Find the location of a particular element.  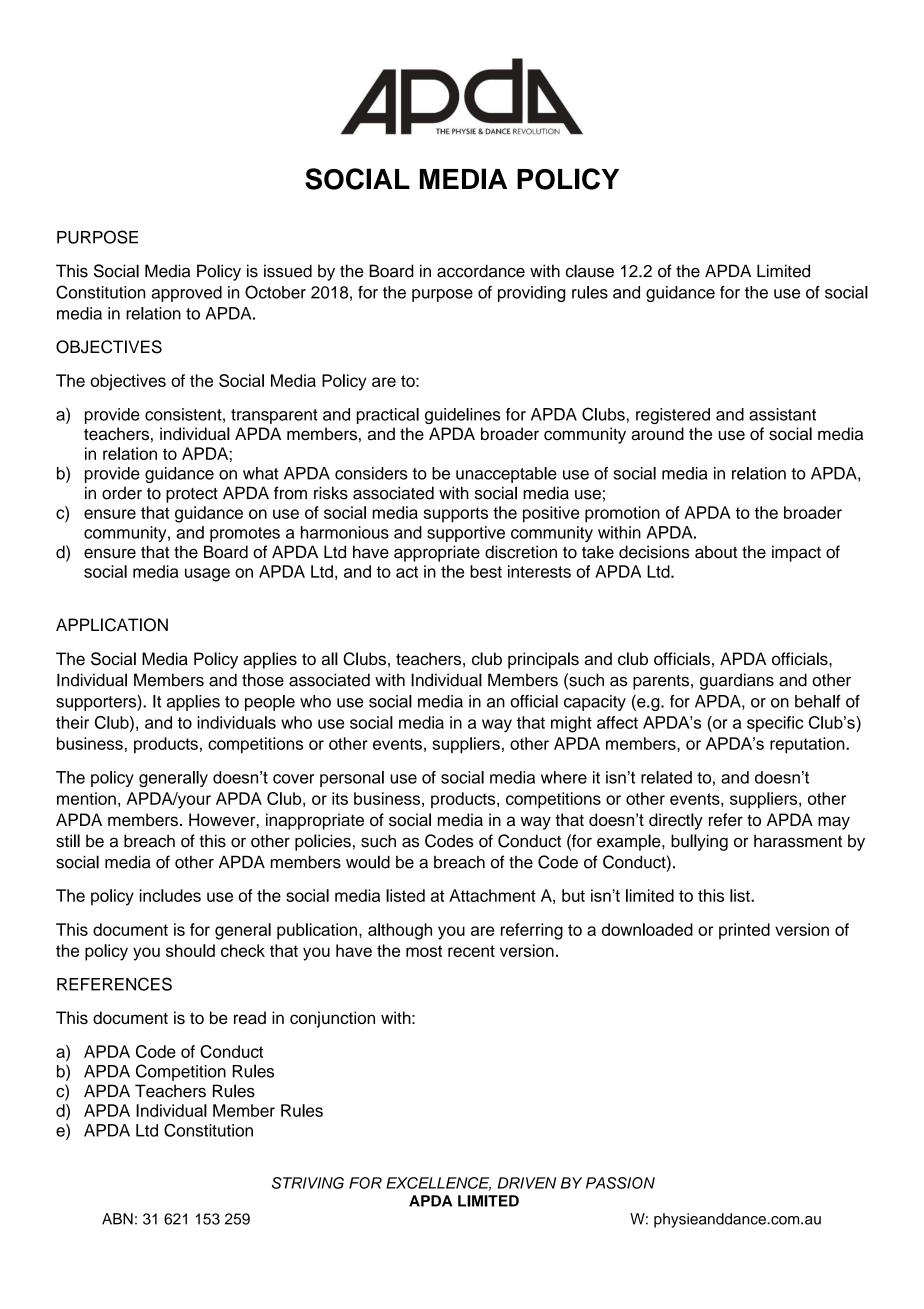

accordance is located at coordinates (481, 271).
